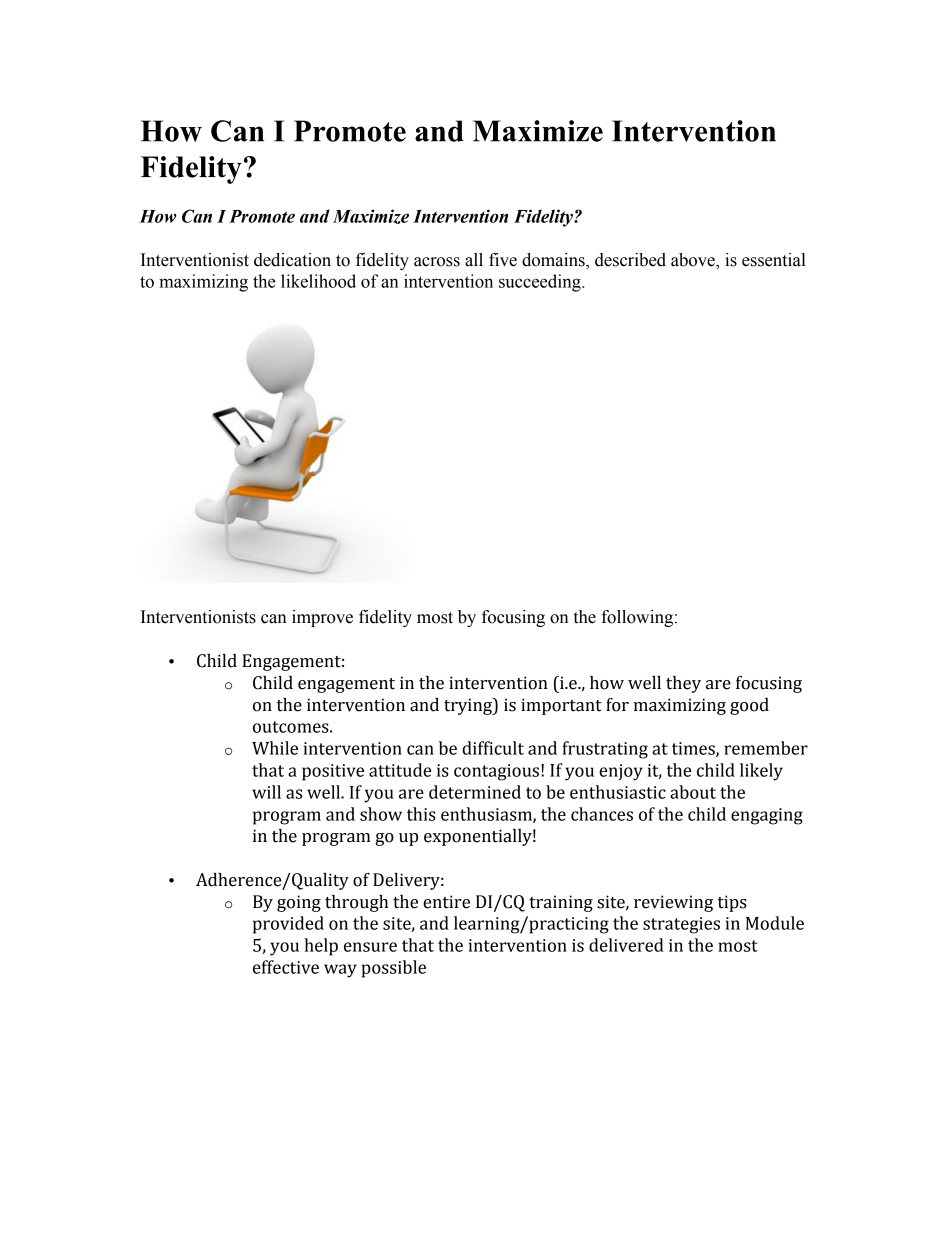  I want to click on above, so click(694, 261).
